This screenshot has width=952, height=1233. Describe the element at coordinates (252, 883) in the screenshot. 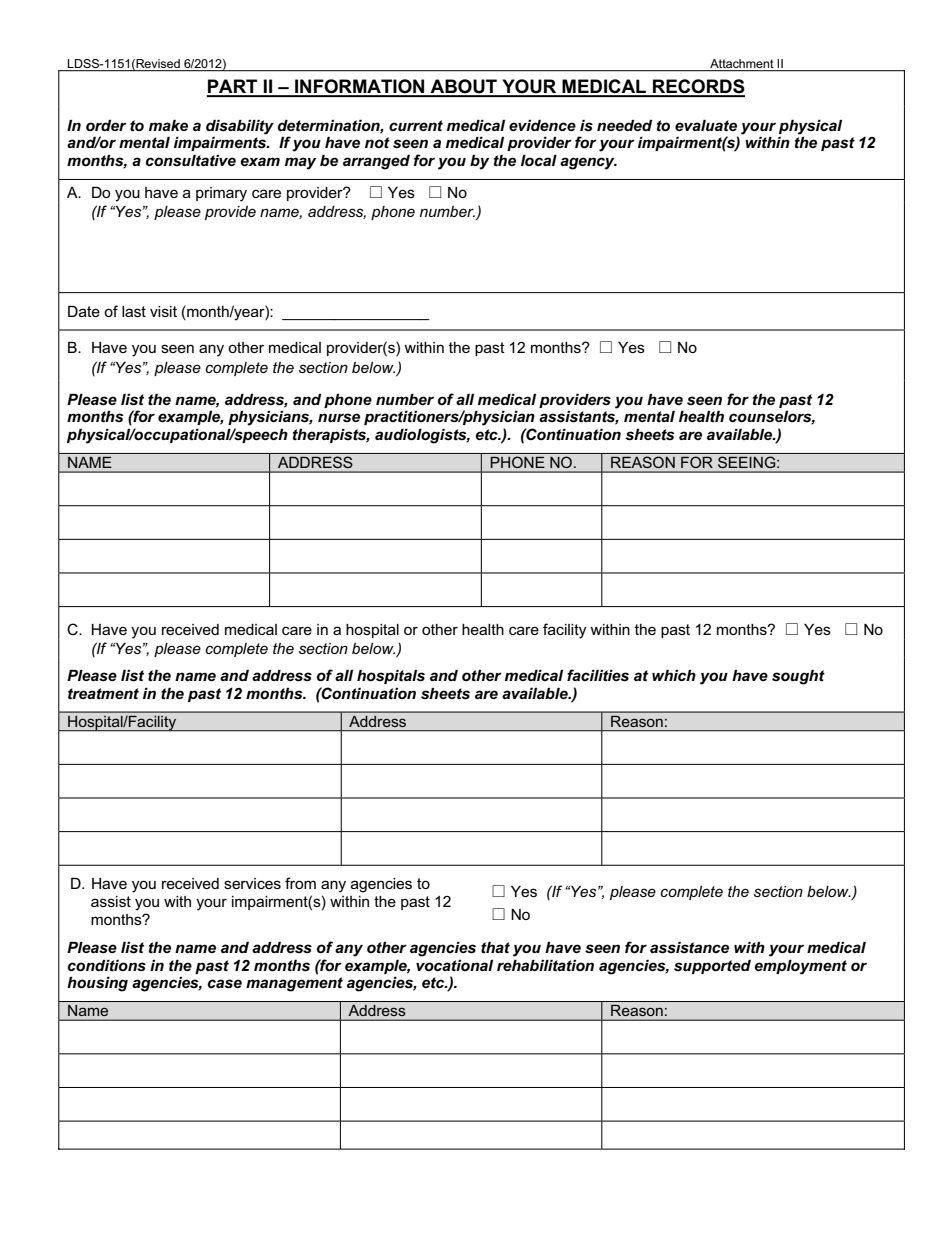

I see `services` at that location.
